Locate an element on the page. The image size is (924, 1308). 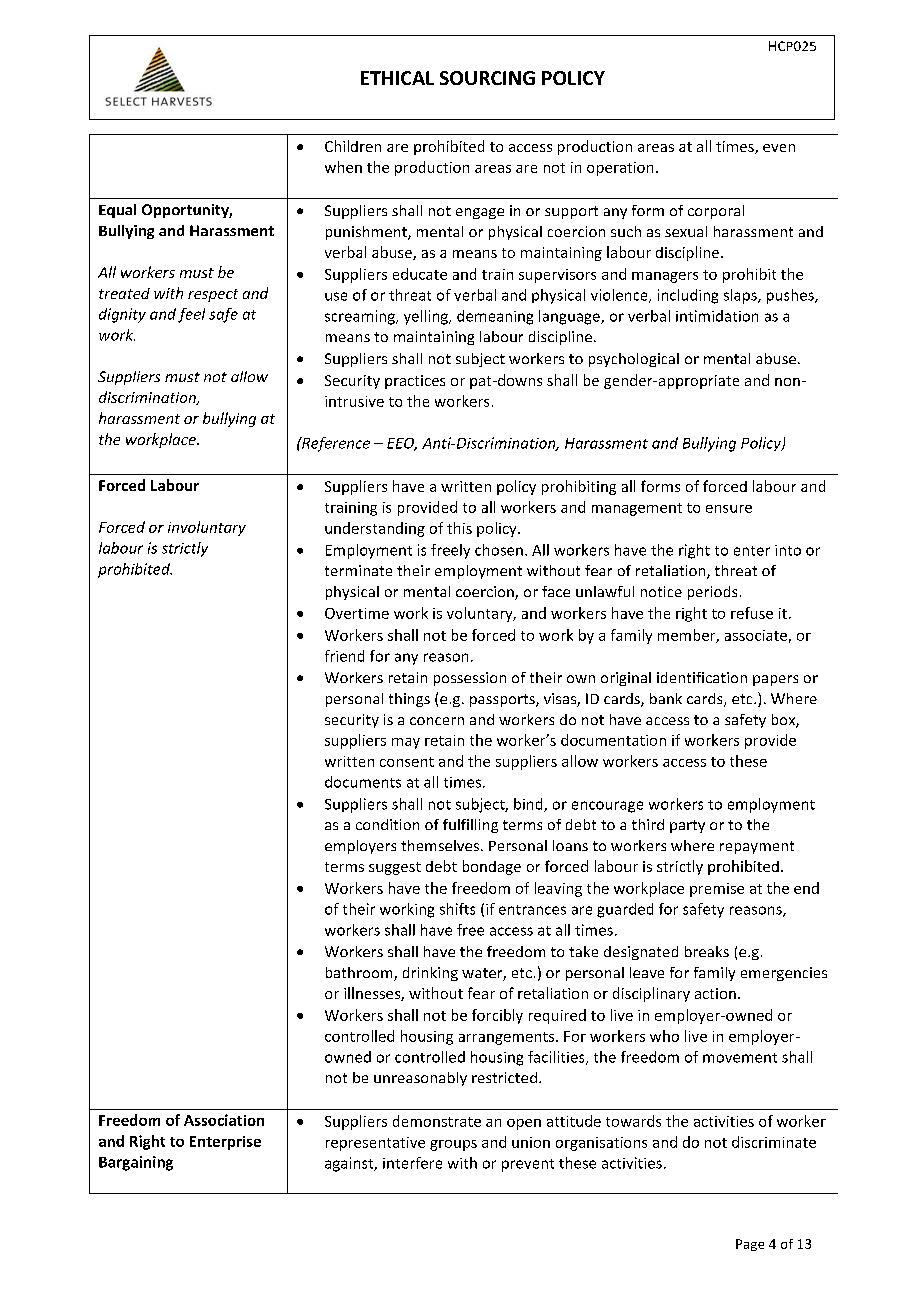
ensure is located at coordinates (729, 509).
